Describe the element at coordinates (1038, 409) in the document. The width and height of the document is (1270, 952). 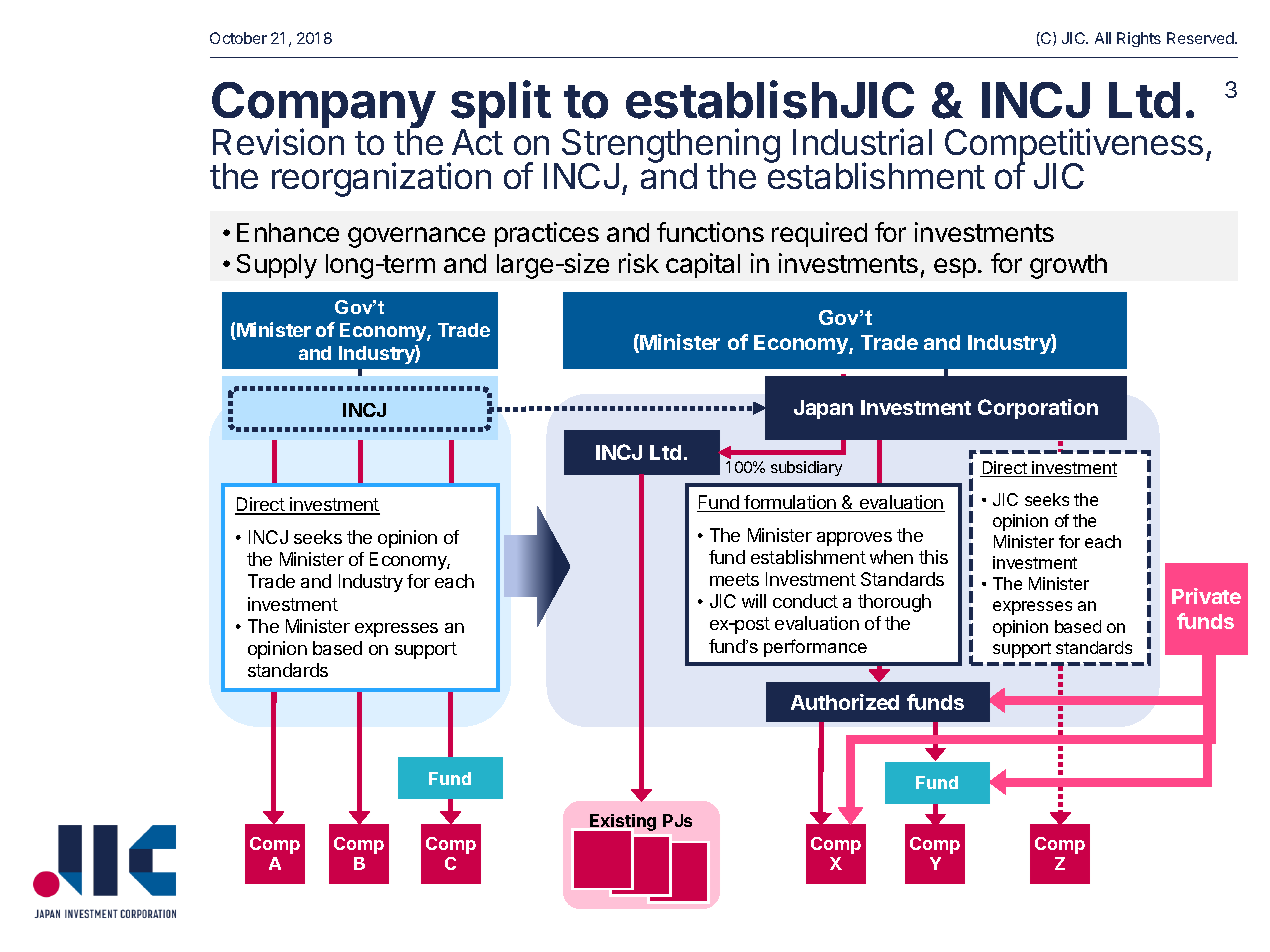
I see `Corporation` at that location.
